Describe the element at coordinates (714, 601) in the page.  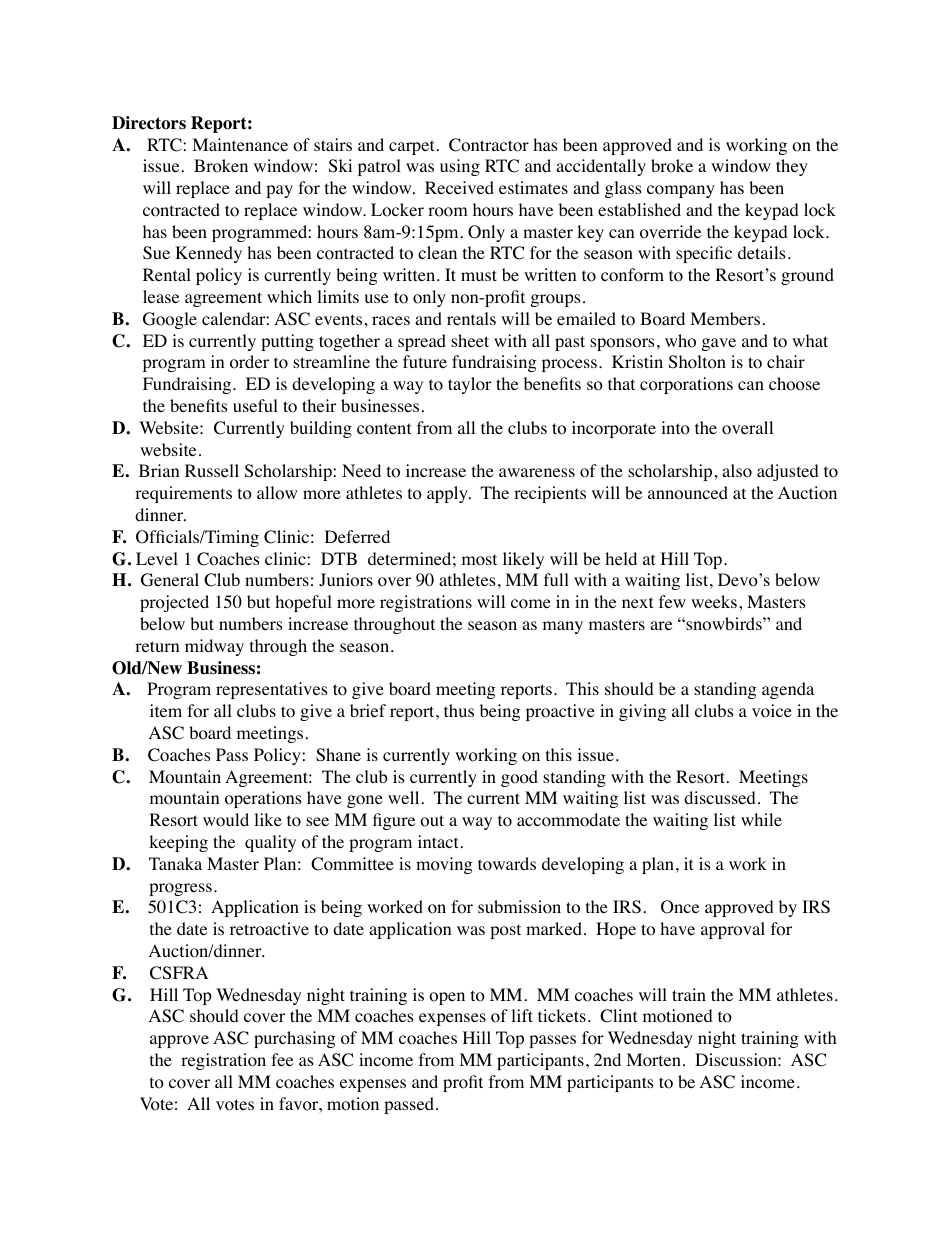
I see `weeks` at that location.
